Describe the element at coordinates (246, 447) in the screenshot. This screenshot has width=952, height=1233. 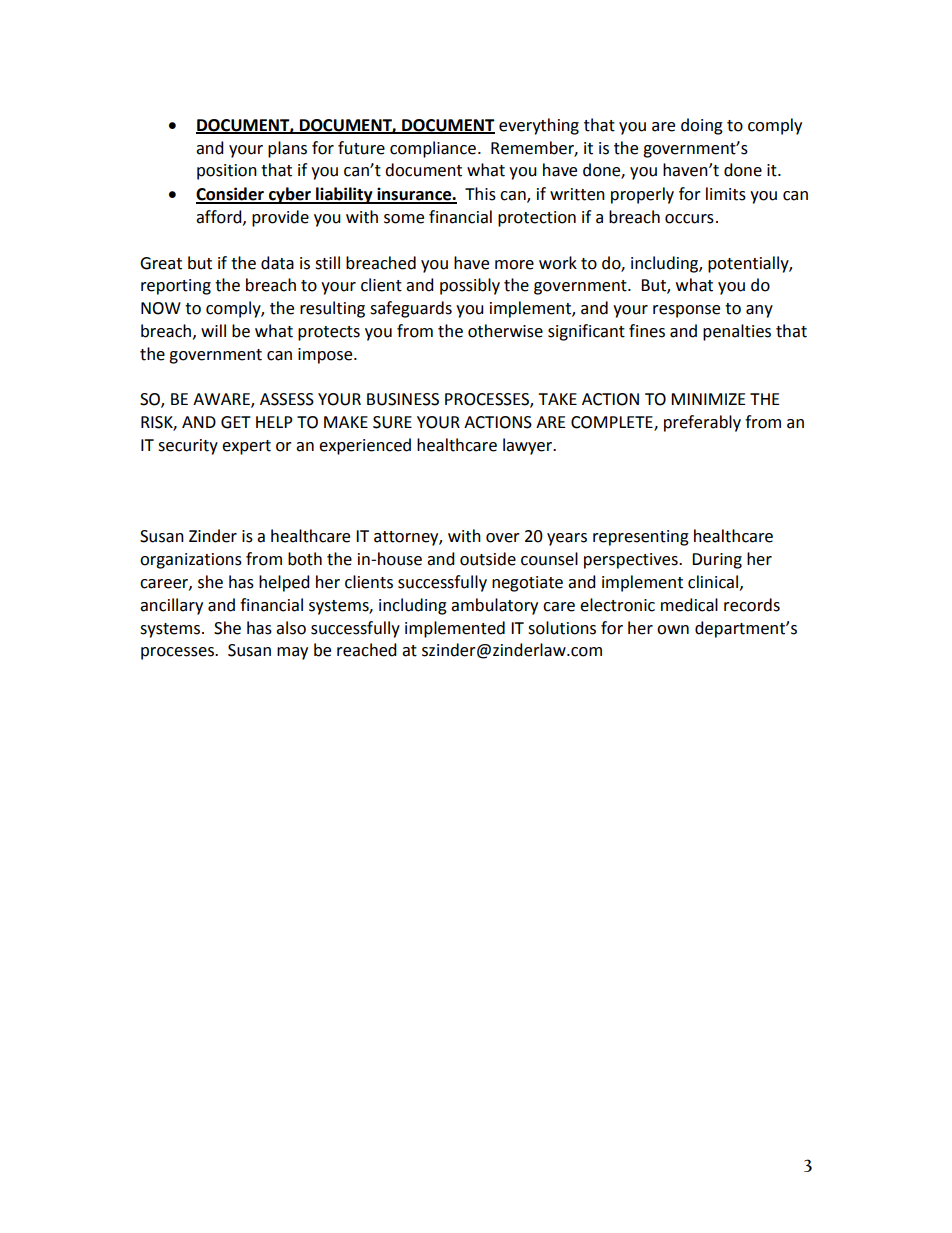
I see `expert` at that location.
